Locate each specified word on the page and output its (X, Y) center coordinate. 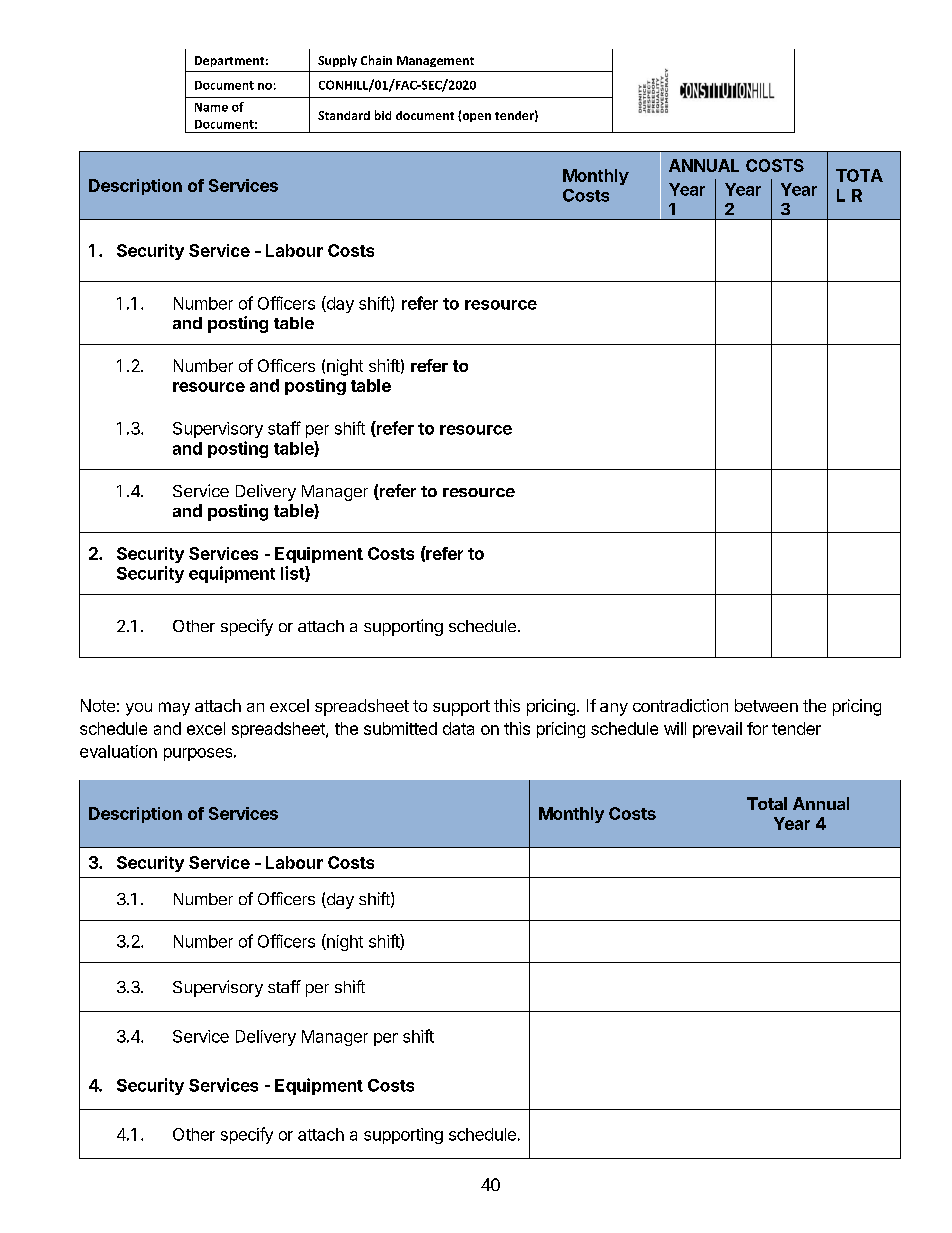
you (139, 709)
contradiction (680, 705)
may (174, 709)
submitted (400, 728)
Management (435, 61)
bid (383, 115)
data (458, 728)
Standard (344, 115)
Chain (376, 60)
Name (211, 107)
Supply (337, 61)
